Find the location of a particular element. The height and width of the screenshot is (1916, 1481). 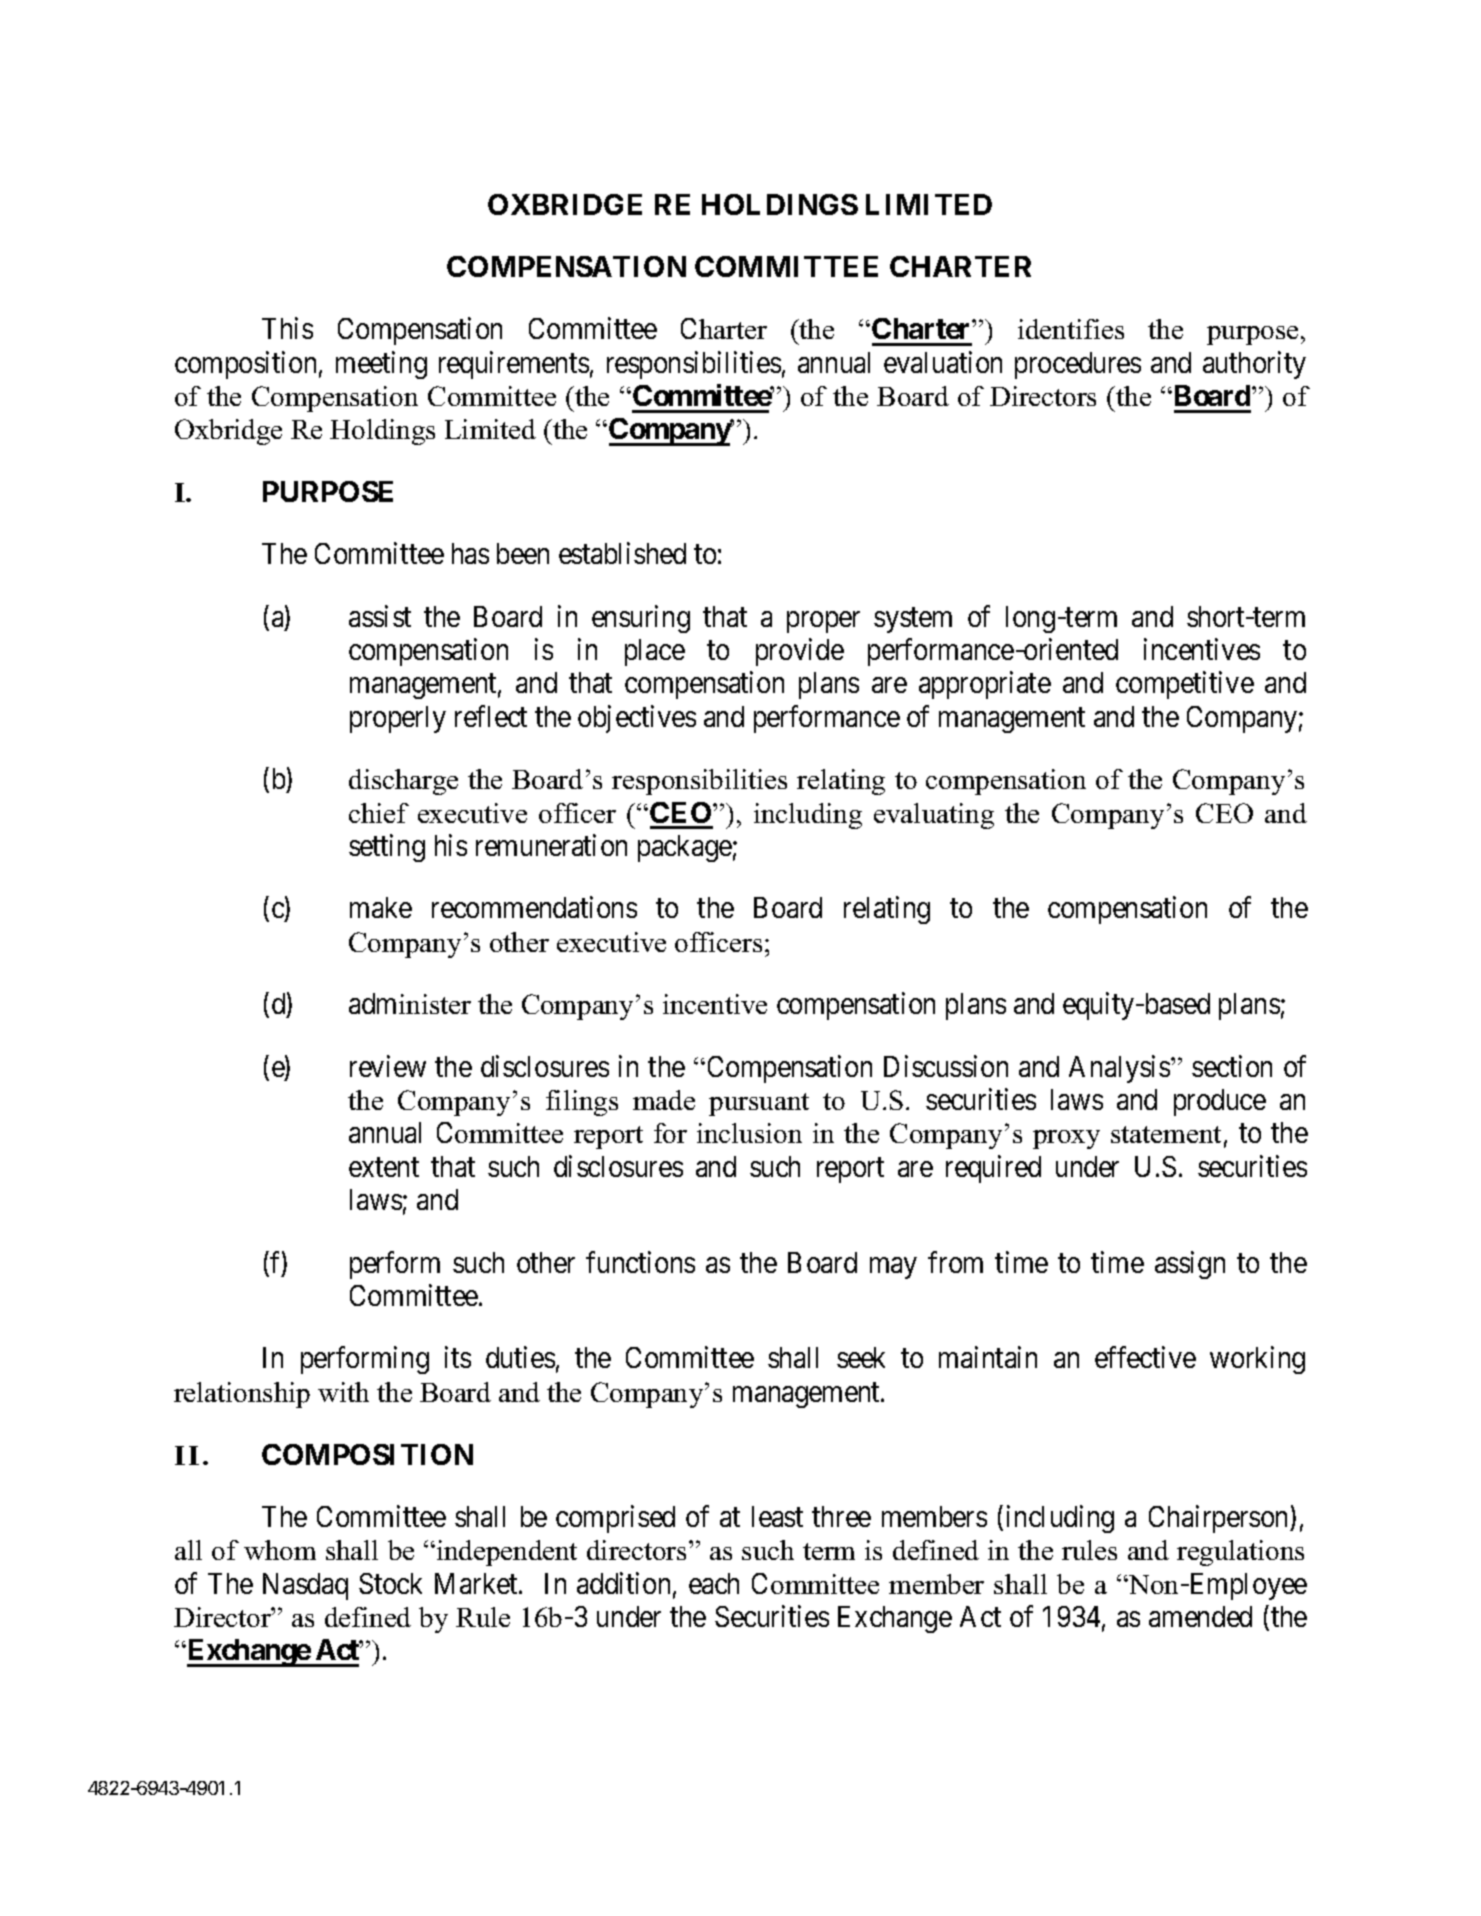

objectives is located at coordinates (637, 719).
